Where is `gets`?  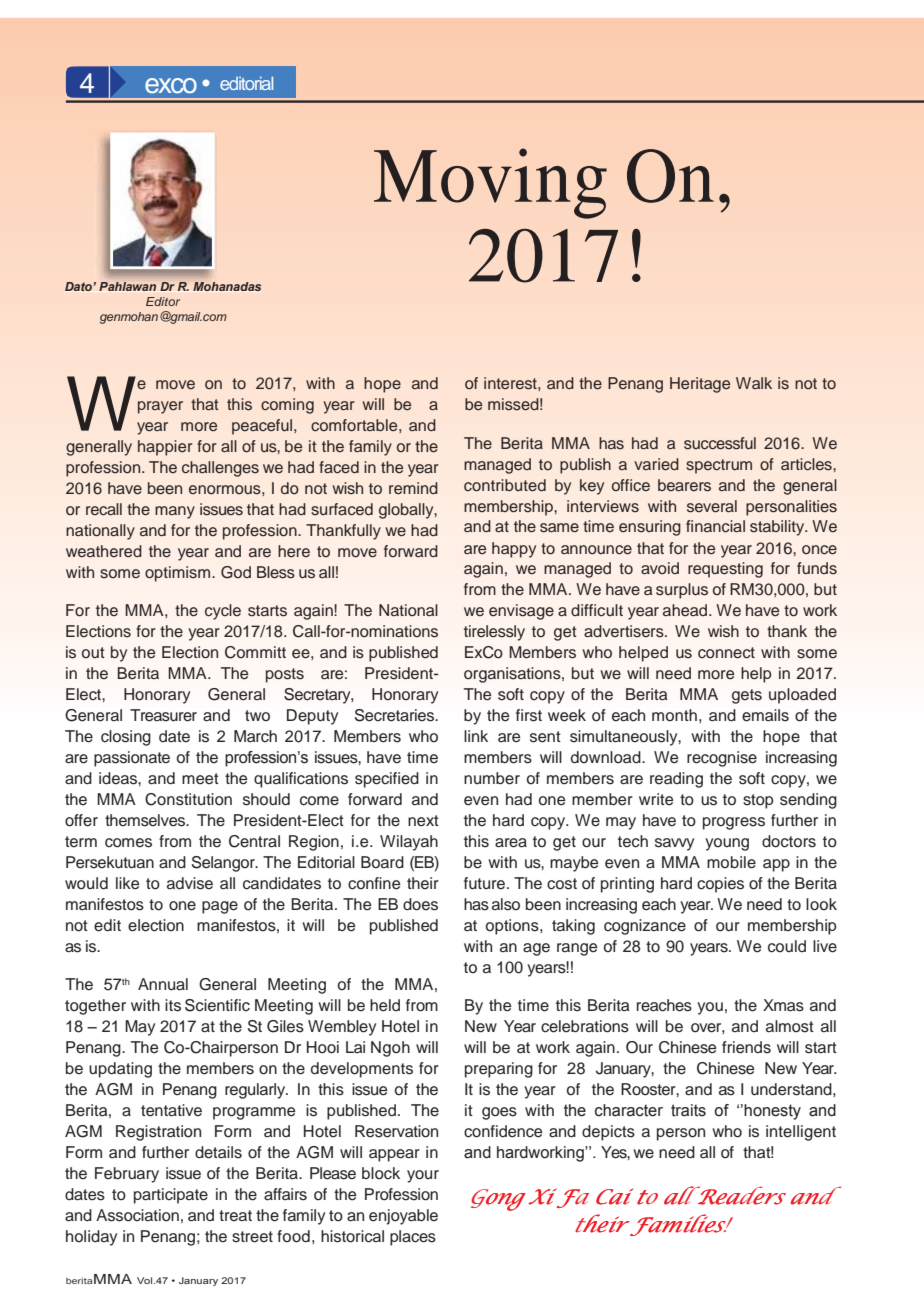 gets is located at coordinates (747, 696).
